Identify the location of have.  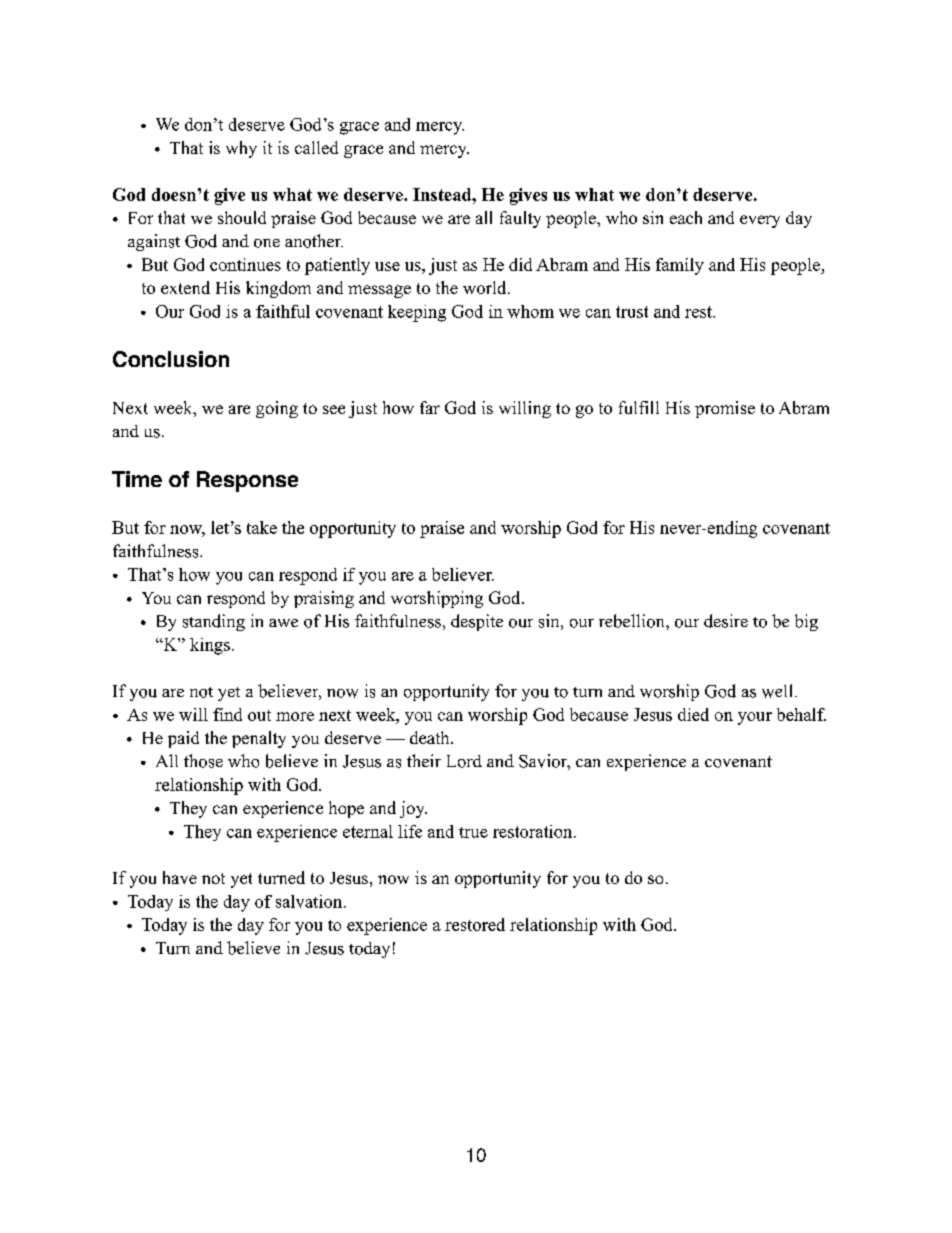
(180, 877).
